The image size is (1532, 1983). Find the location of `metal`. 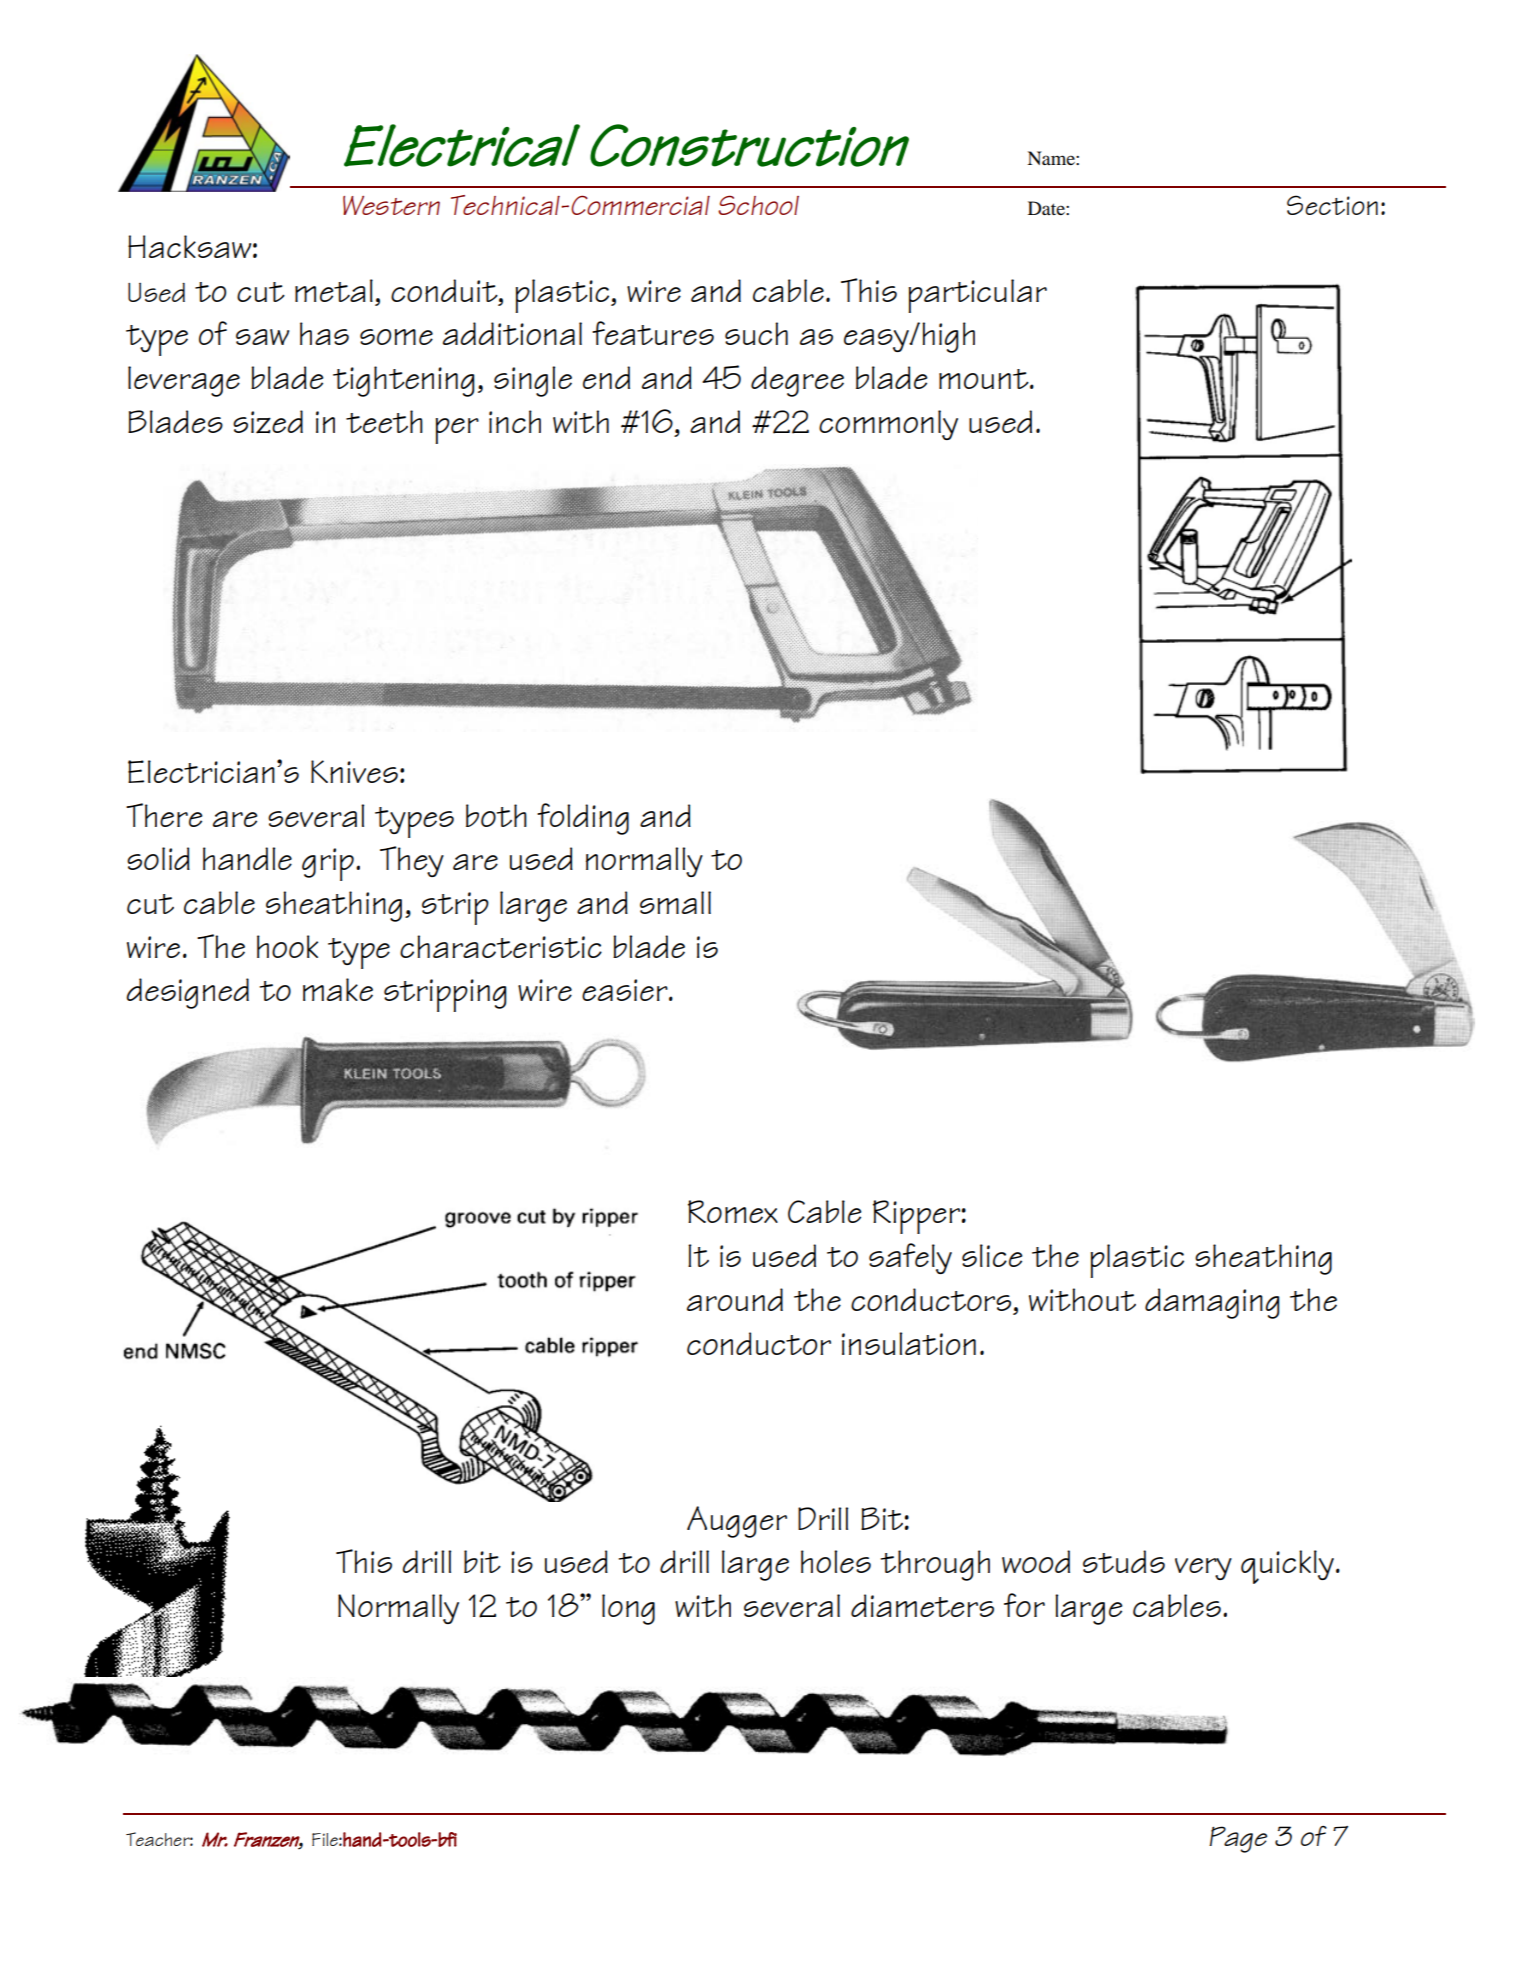

metal is located at coordinates (334, 290).
